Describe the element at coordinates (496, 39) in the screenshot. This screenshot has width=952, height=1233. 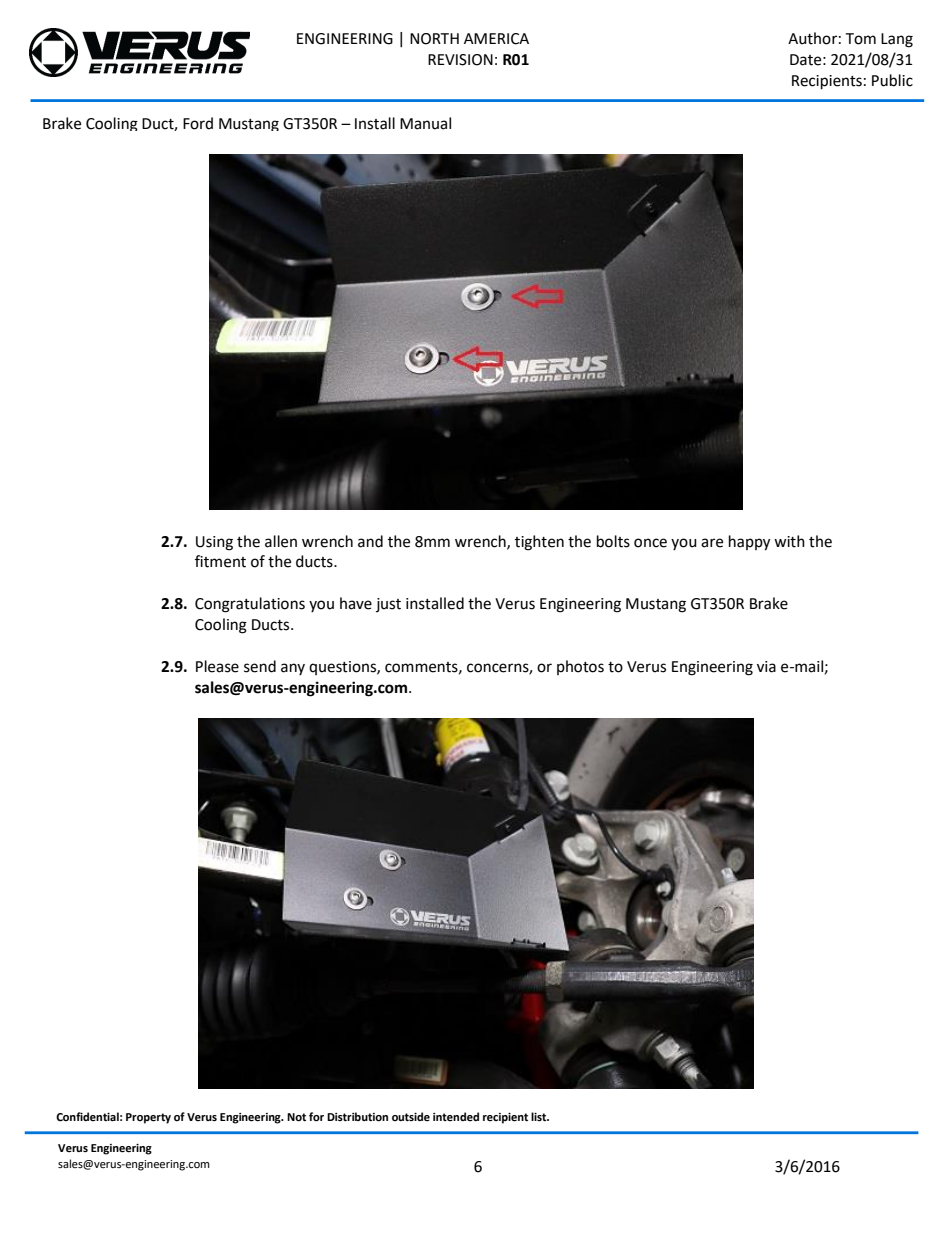
I see `AMERICA` at that location.
